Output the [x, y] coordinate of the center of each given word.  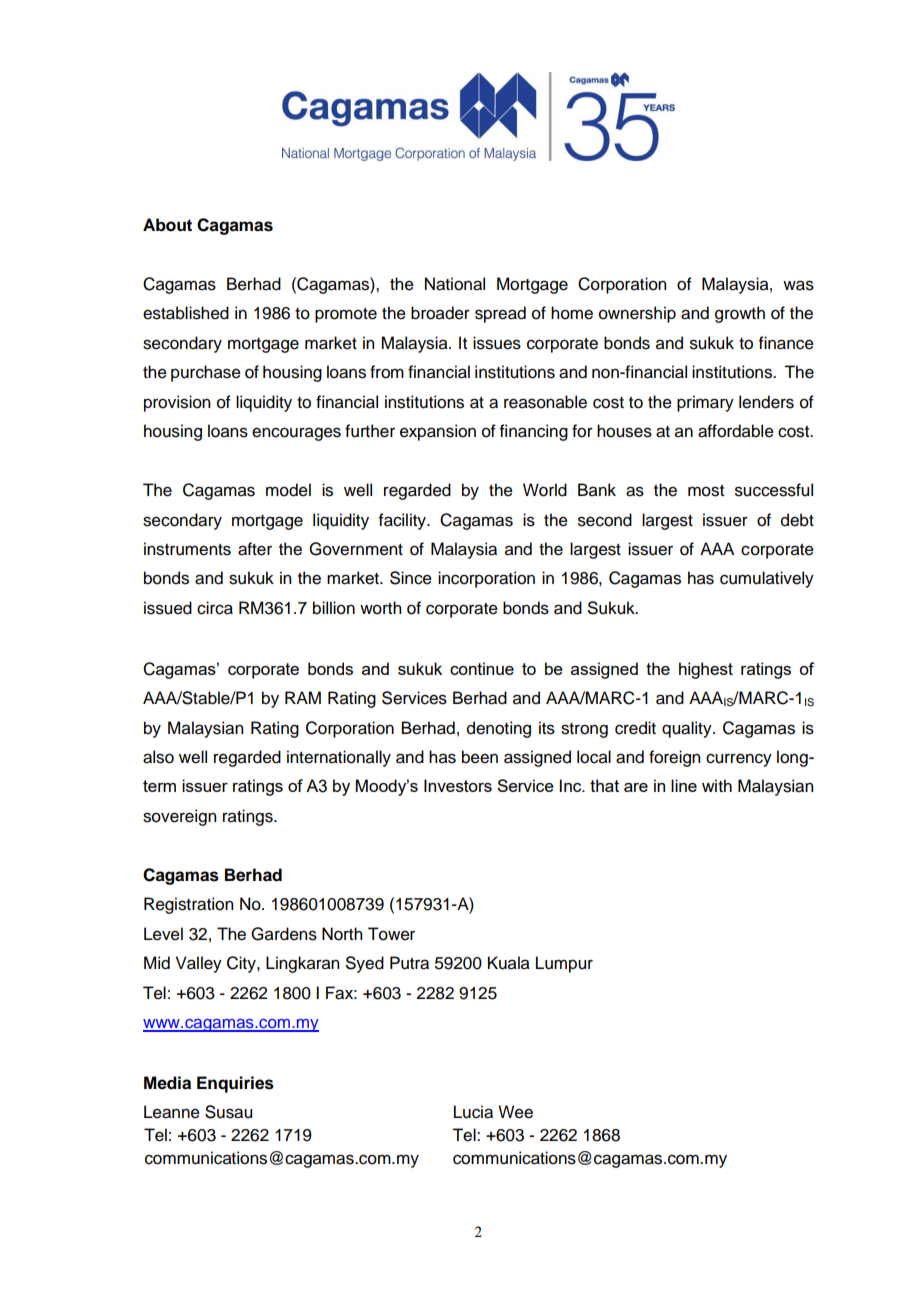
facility [403, 521]
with [717, 785]
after [255, 549]
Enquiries [235, 1084]
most [706, 491]
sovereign [179, 817]
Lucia [473, 1112]
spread [500, 314]
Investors [458, 785]
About [167, 225]
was [798, 285]
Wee [515, 1112]
